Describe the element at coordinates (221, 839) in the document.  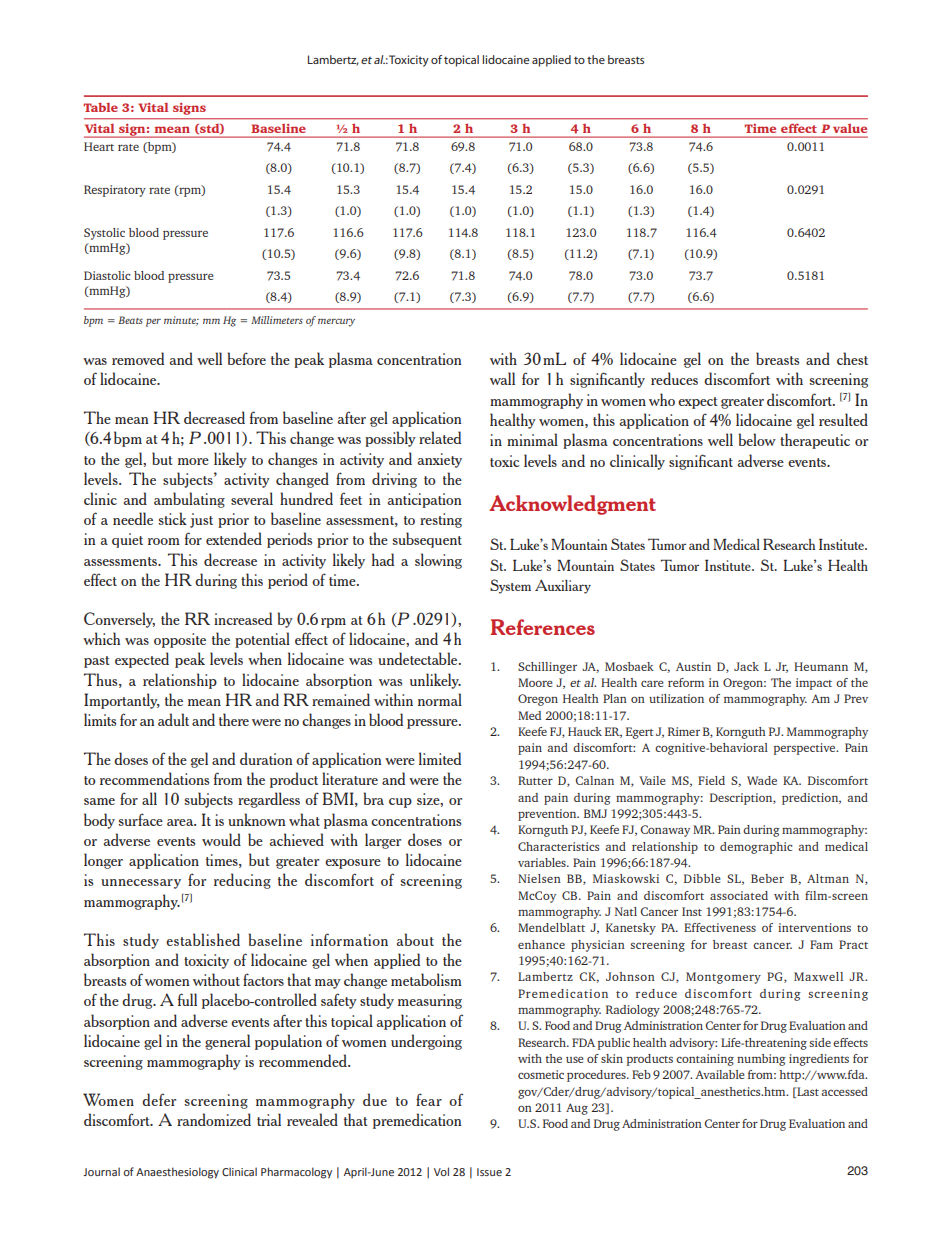
I see `would` at that location.
